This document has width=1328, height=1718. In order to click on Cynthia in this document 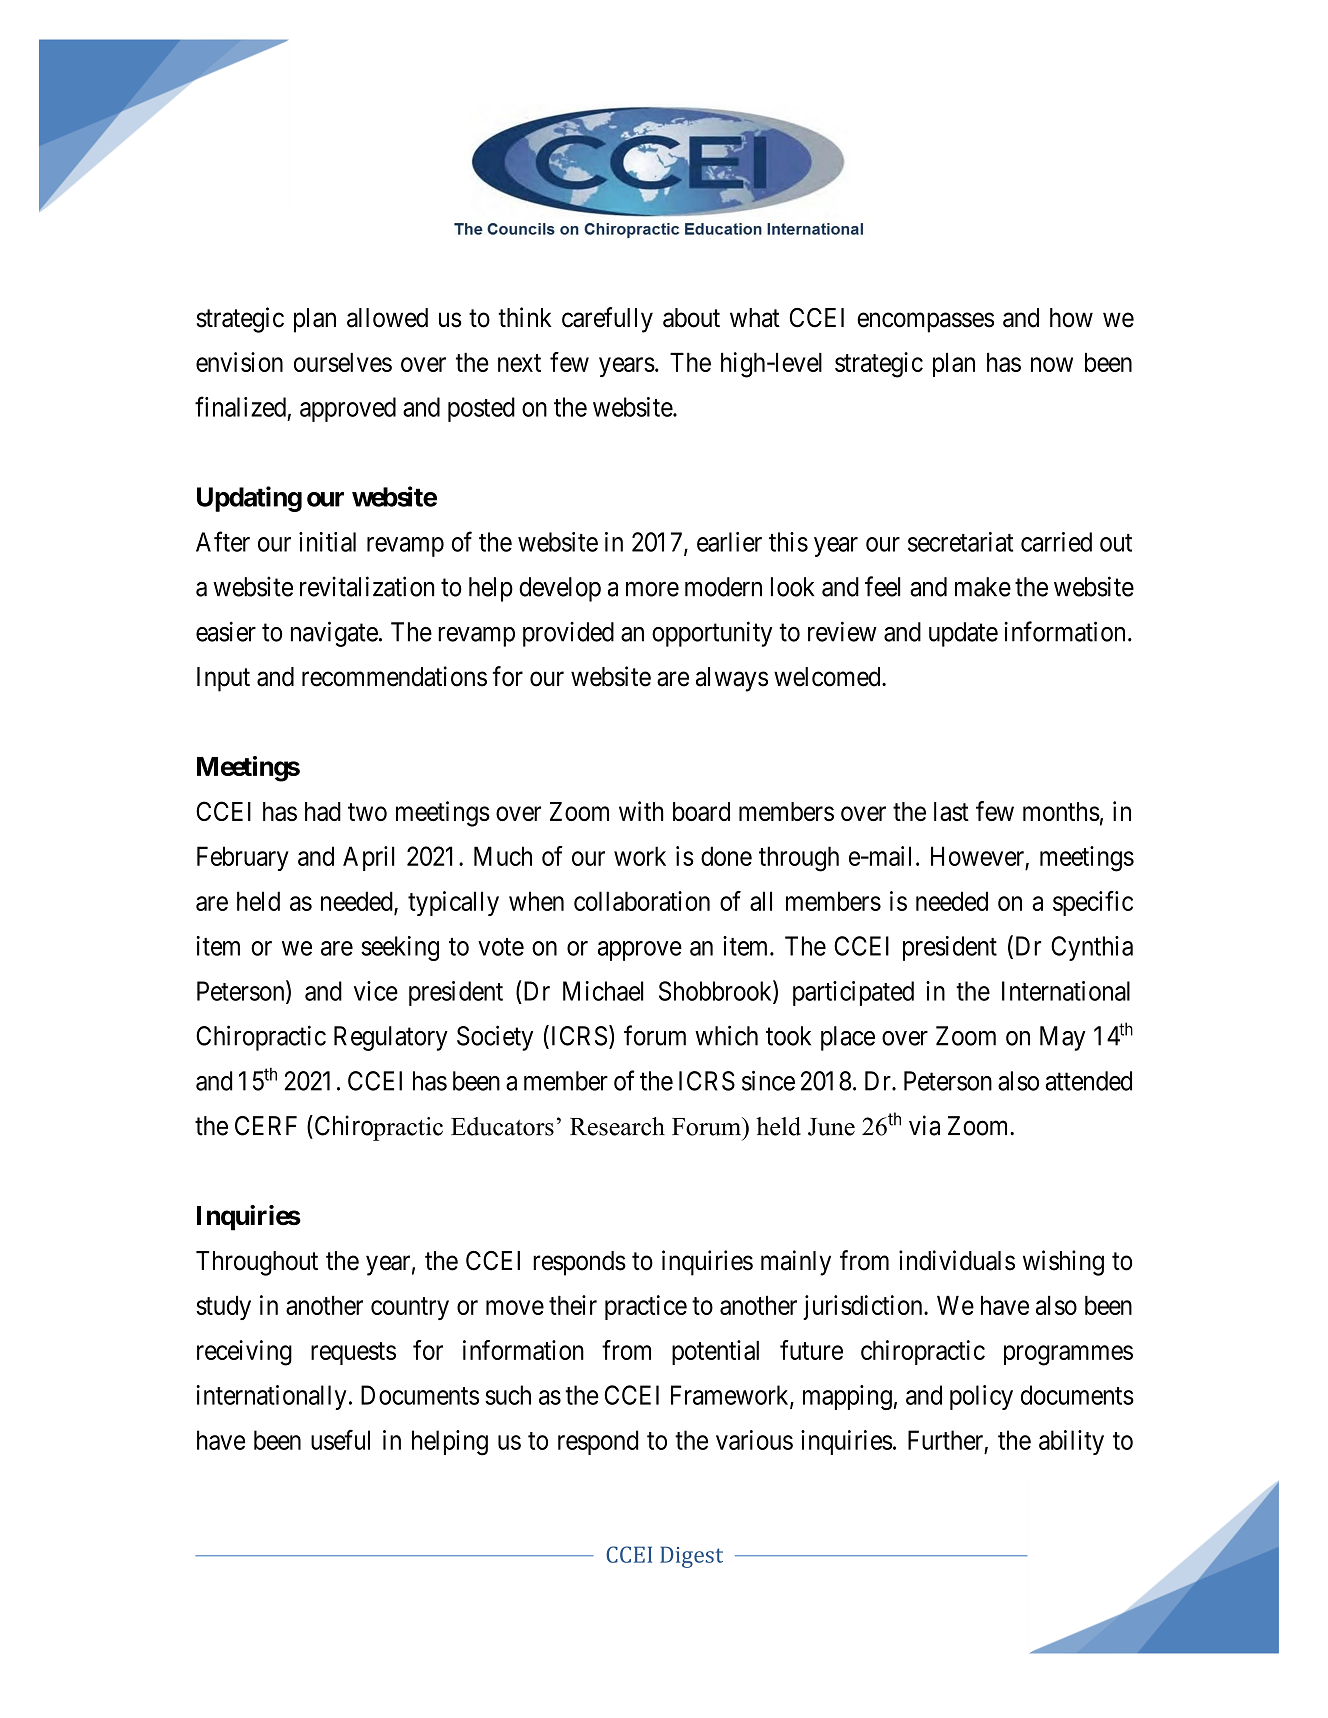, I will do `click(1092, 948)`.
